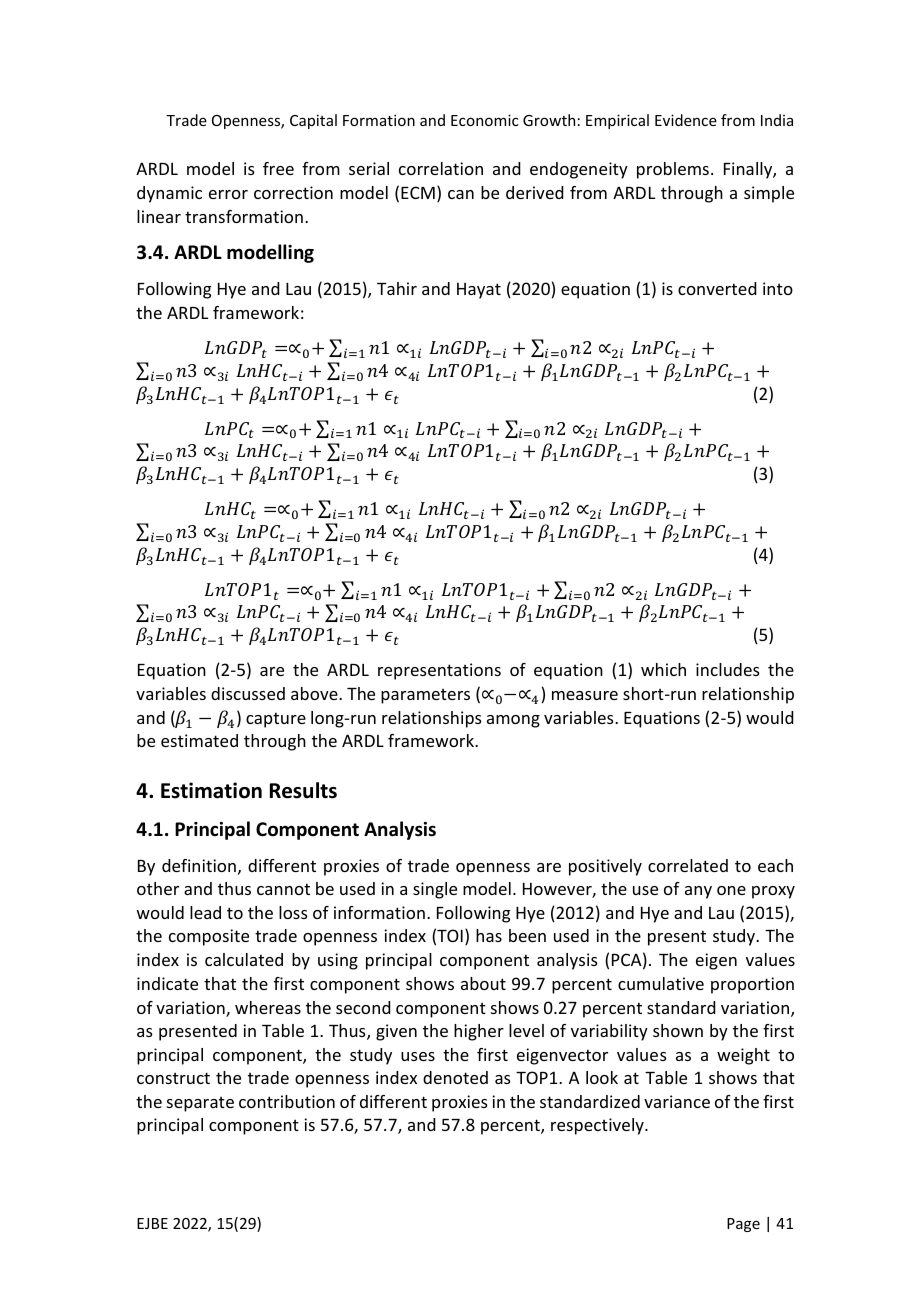 The height and width of the image is (1316, 905). I want to click on correlated, so click(688, 865).
